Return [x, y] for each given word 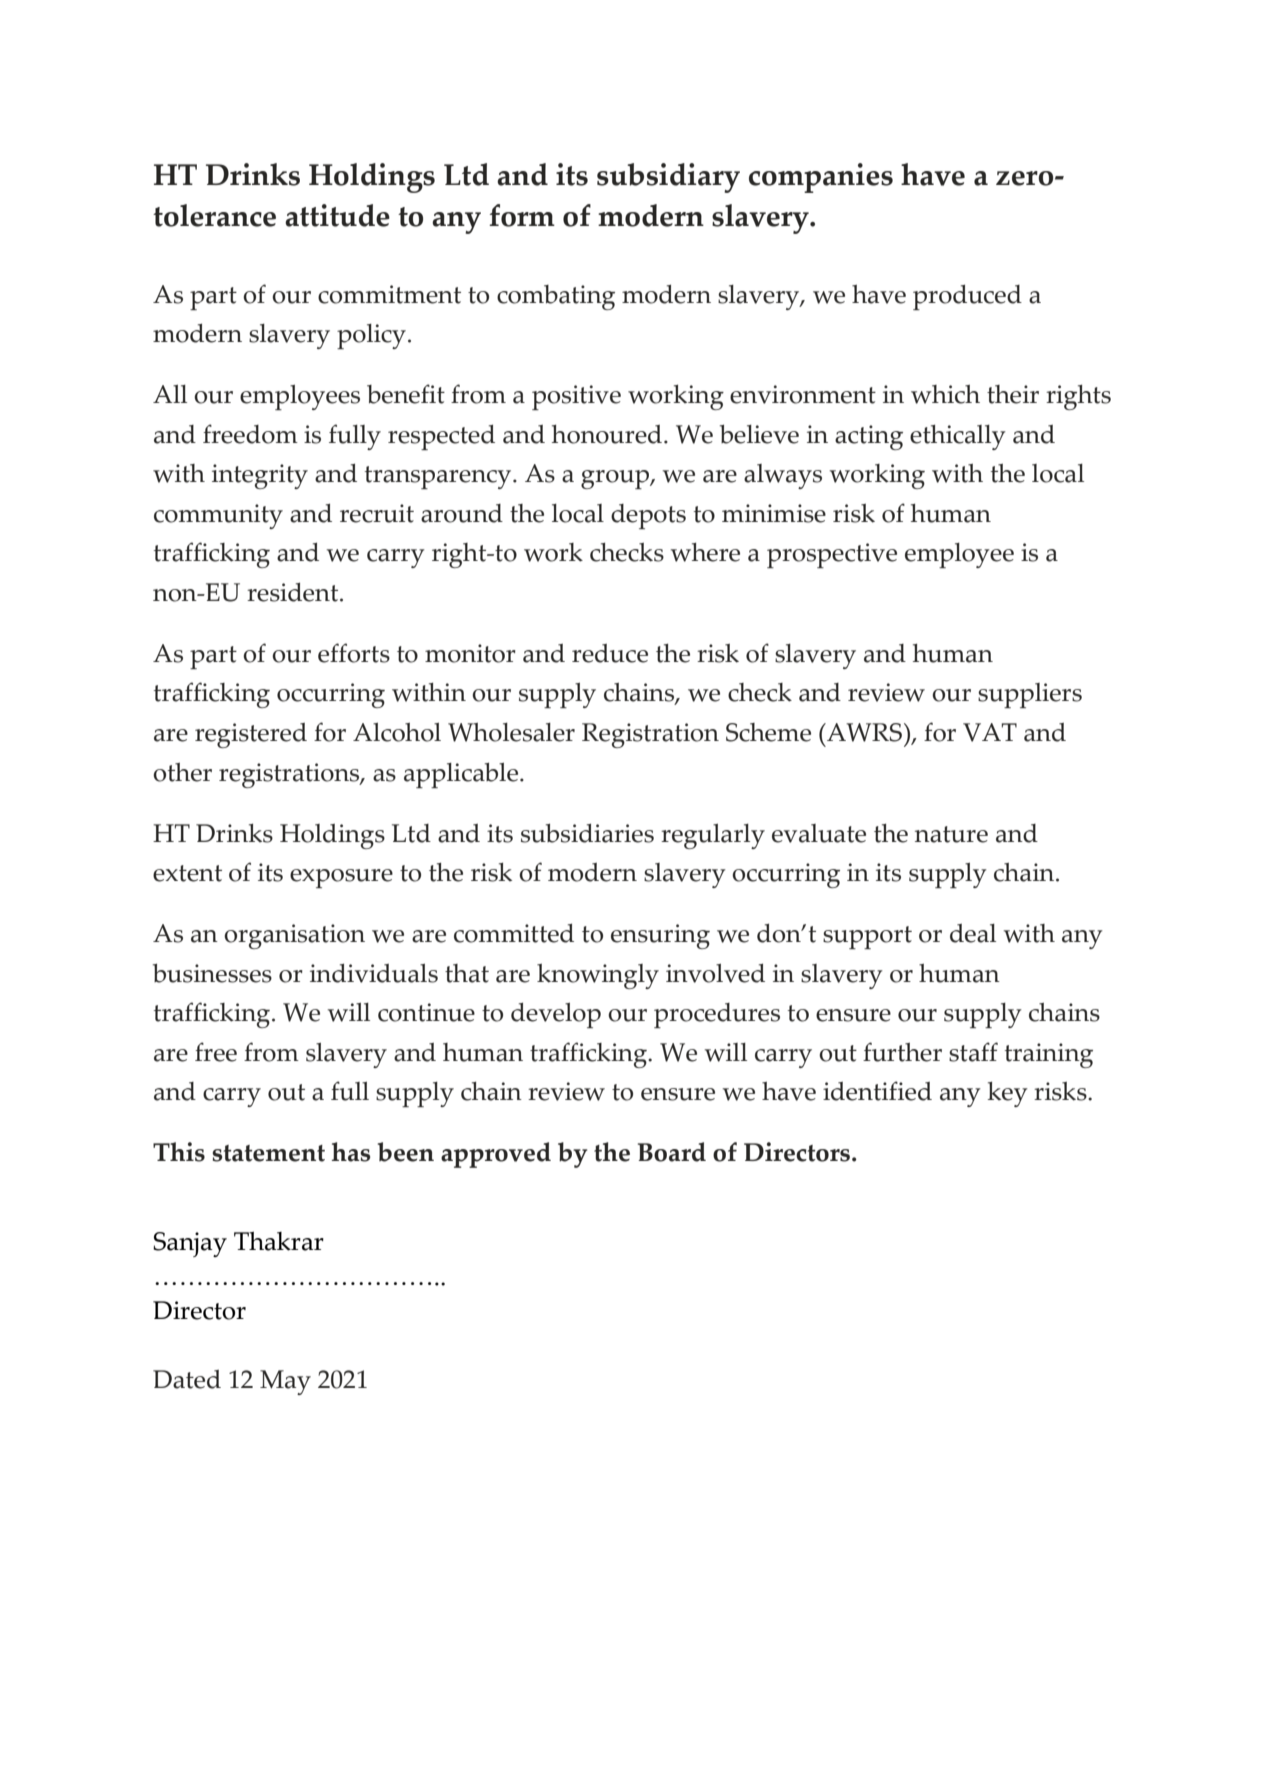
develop [556, 1015]
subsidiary [668, 178]
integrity [260, 476]
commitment [389, 294]
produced [967, 297]
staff [973, 1052]
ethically [958, 437]
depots [648, 516]
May [285, 1382]
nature [951, 834]
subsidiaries [587, 833]
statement [268, 1153]
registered [251, 735]
